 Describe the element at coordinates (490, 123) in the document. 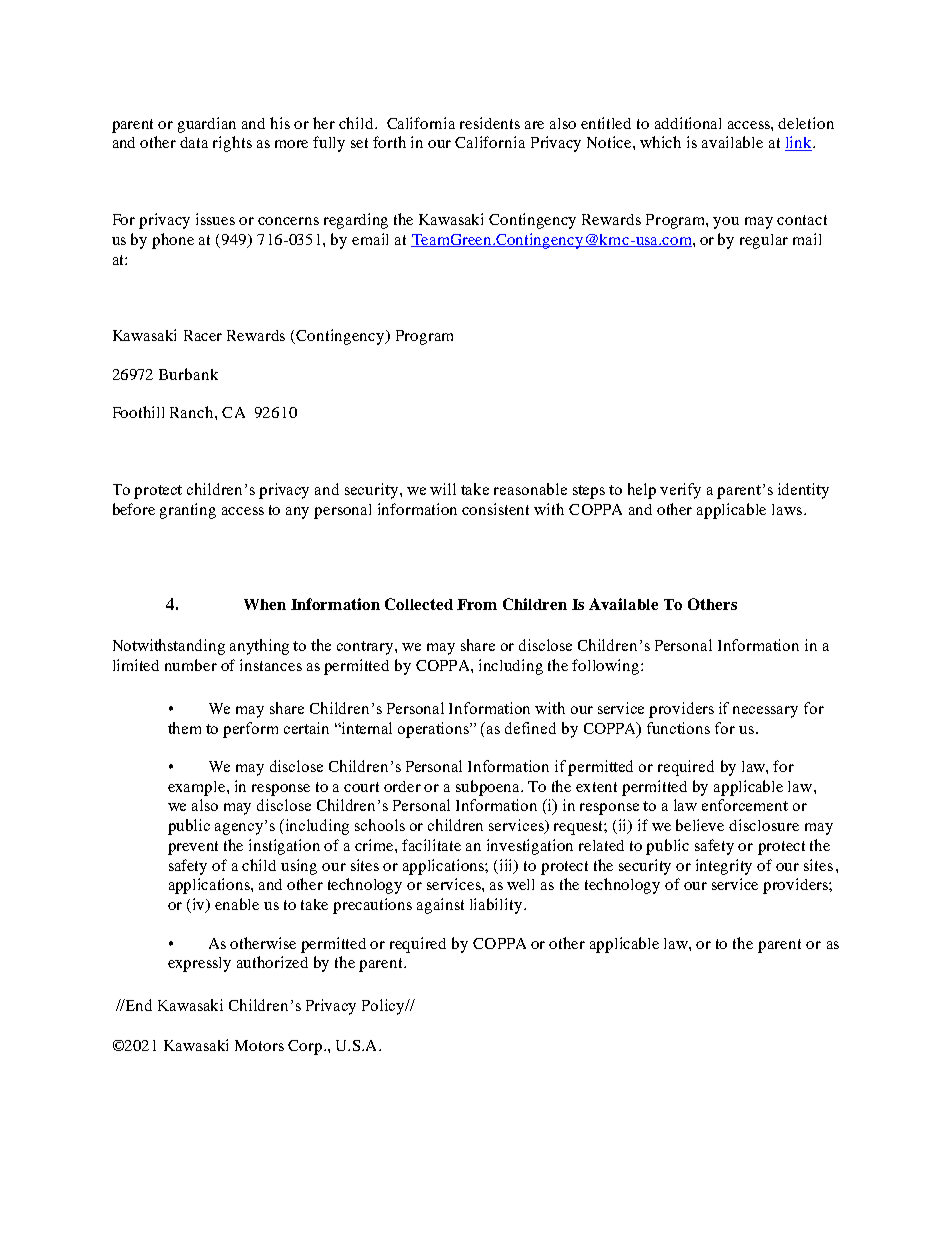

I see `residents` at that location.
